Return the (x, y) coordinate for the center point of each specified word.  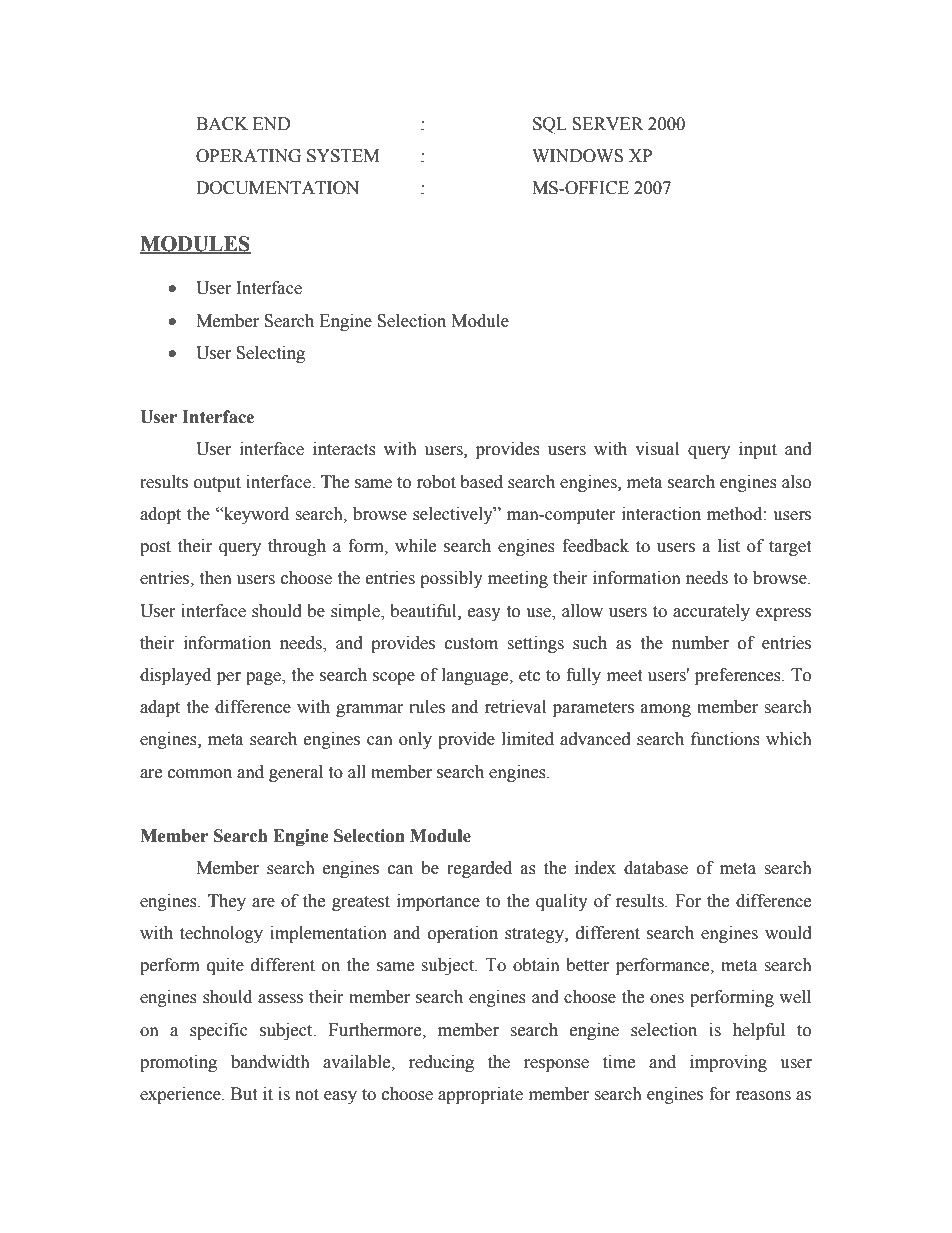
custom (471, 644)
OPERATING (248, 156)
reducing (441, 1063)
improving (728, 1063)
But (244, 1094)
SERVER (608, 124)
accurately (711, 612)
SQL (550, 125)
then (215, 578)
